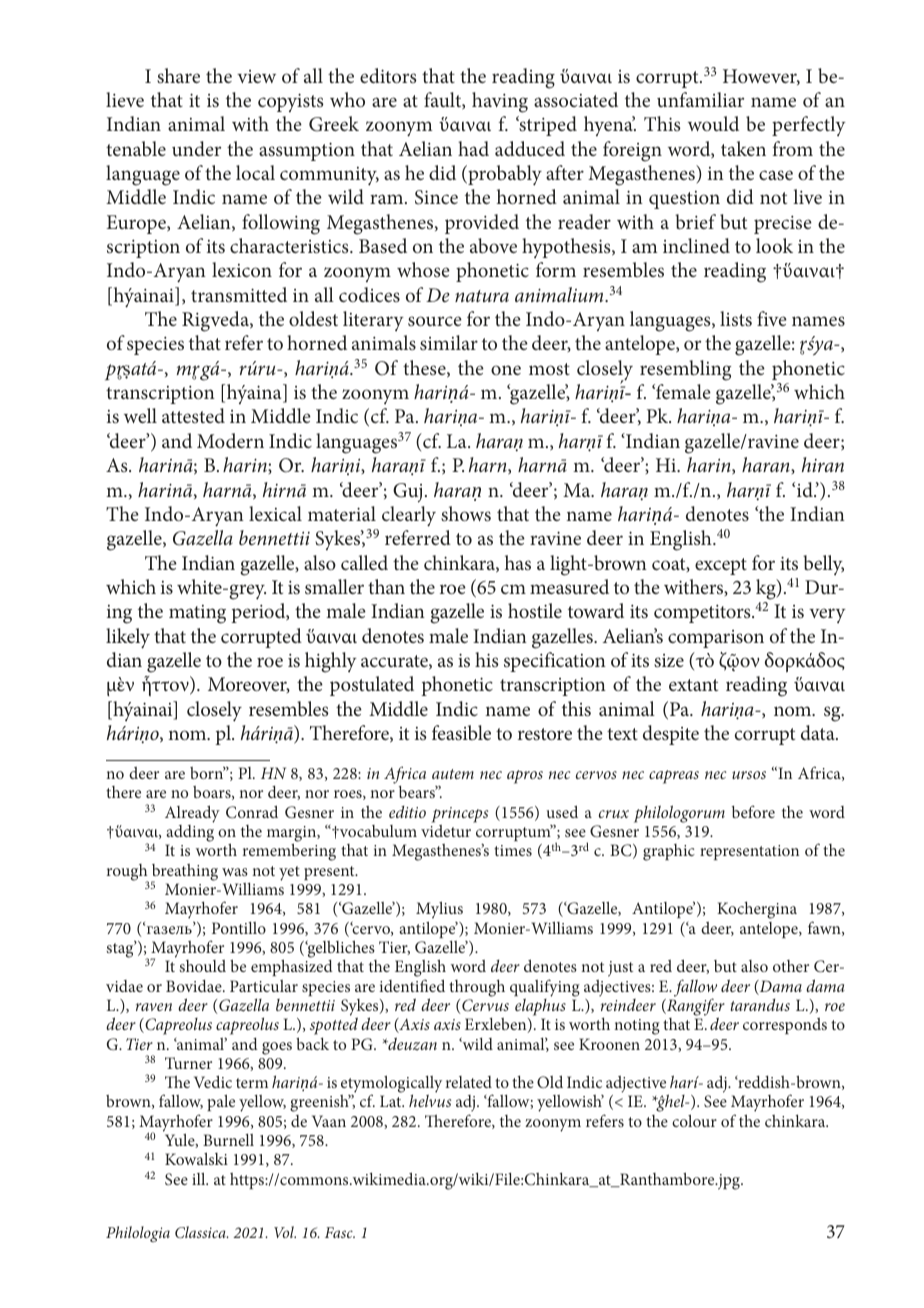 This screenshot has width=924, height=1308. I want to click on would, so click(713, 123).
